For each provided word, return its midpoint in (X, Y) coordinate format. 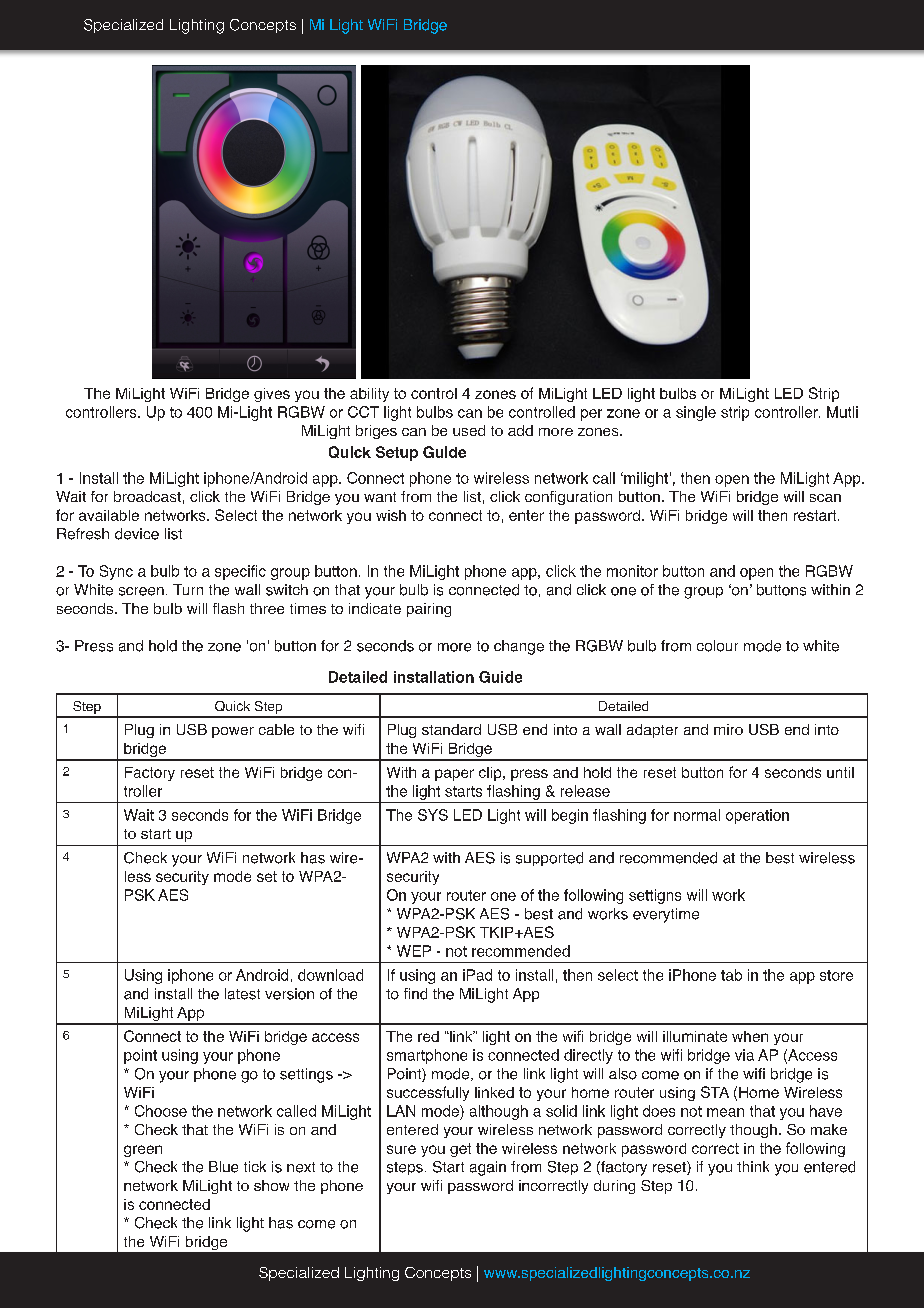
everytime (666, 915)
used (469, 430)
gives (272, 395)
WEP (414, 951)
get (460, 1150)
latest (242, 994)
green (143, 1151)
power (233, 732)
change (519, 647)
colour (717, 646)
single (696, 413)
